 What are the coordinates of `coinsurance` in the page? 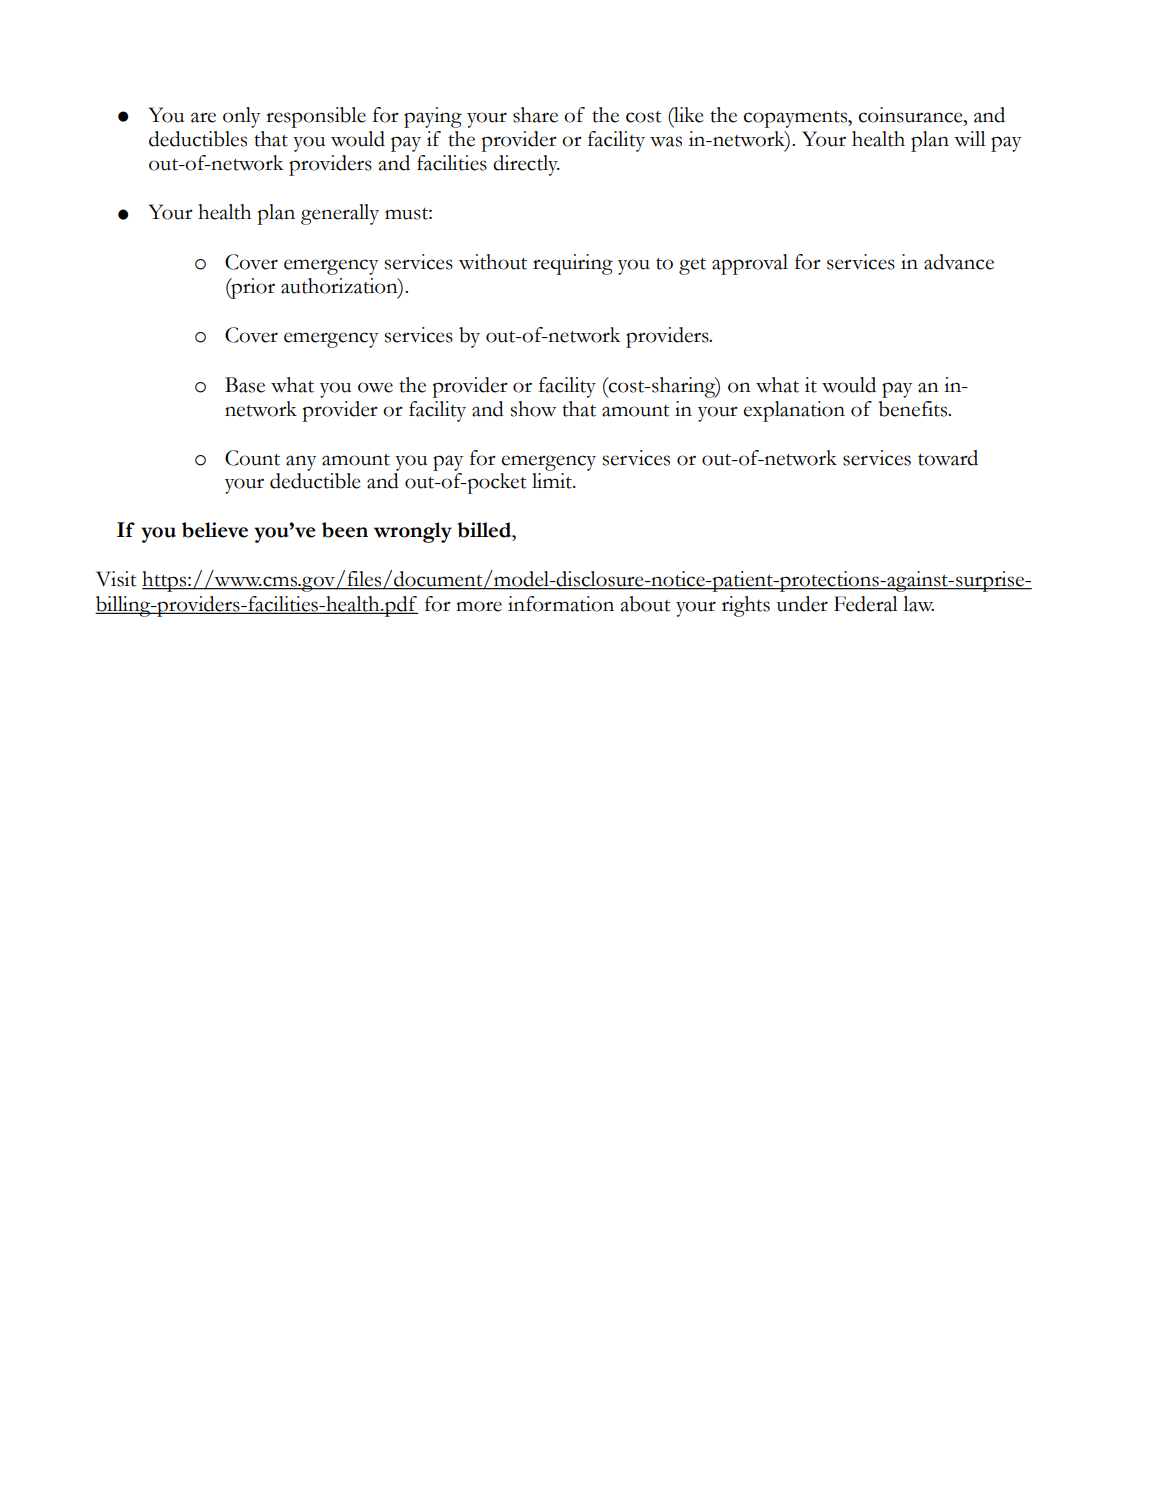 It's located at (911, 115).
